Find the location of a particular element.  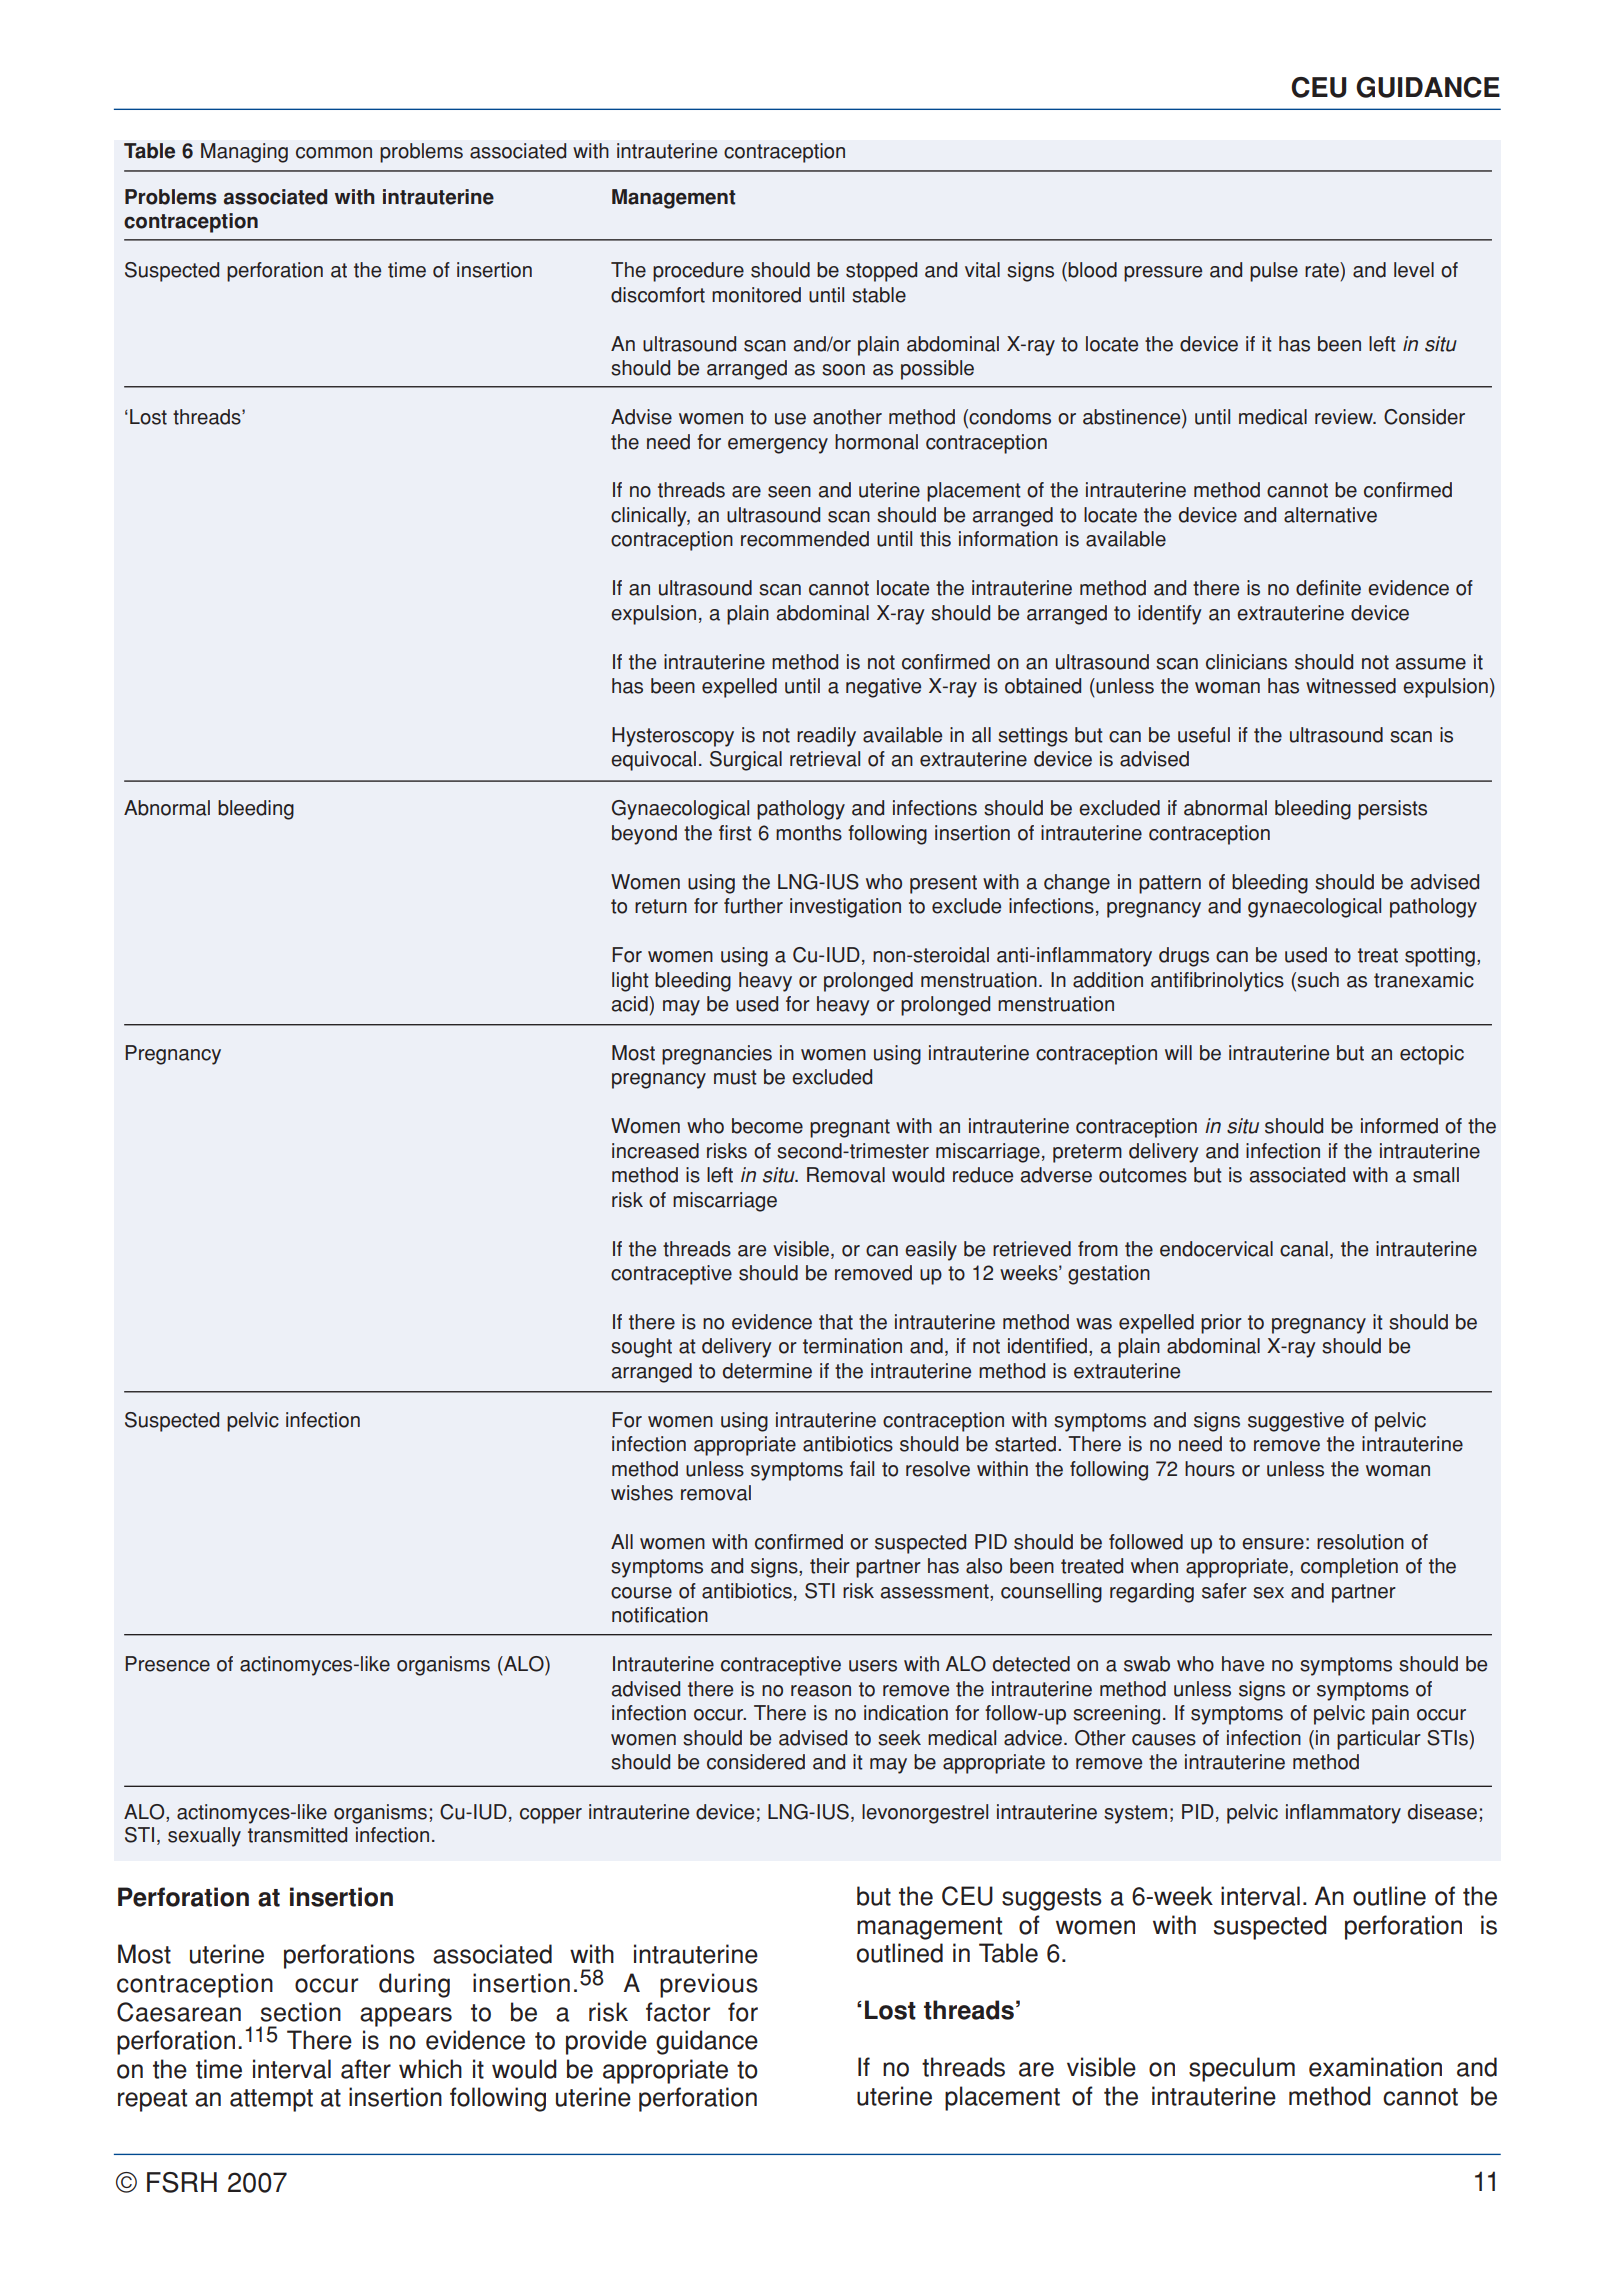

Presence is located at coordinates (167, 1664).
